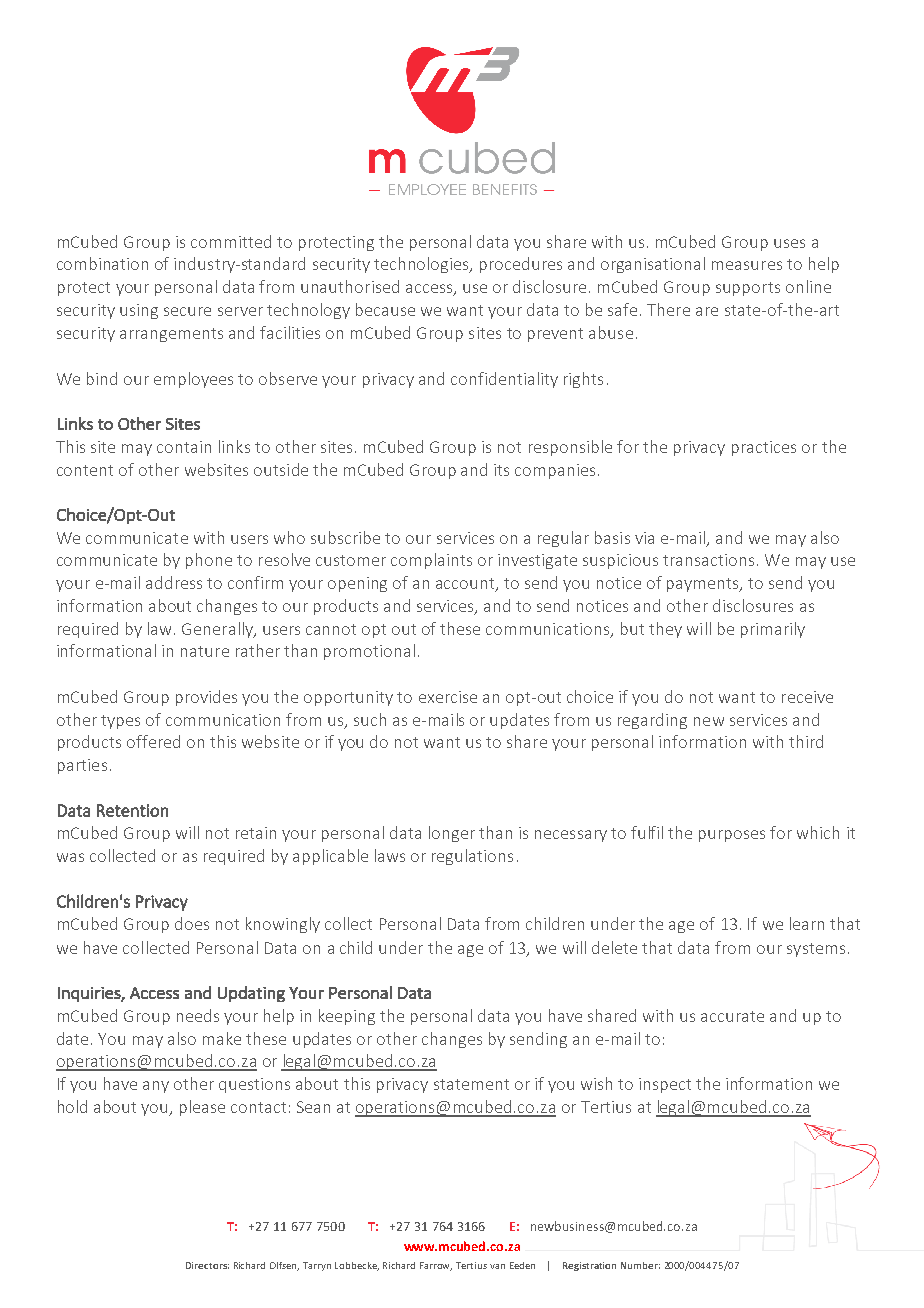 Image resolution: width=924 pixels, height=1308 pixels. I want to click on Farrow, so click(436, 1266).
